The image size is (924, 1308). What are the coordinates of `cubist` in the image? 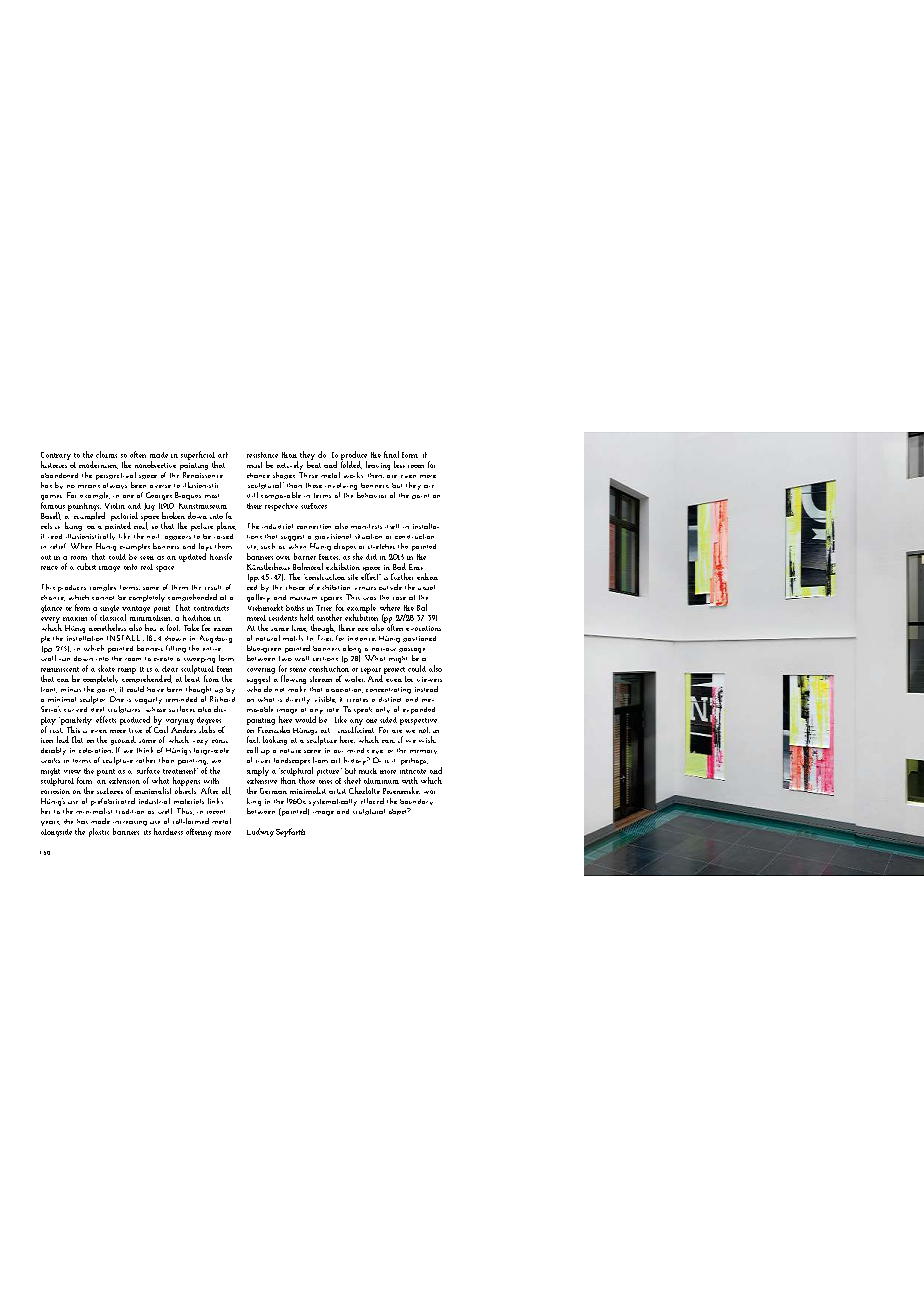 It's located at (86, 566).
